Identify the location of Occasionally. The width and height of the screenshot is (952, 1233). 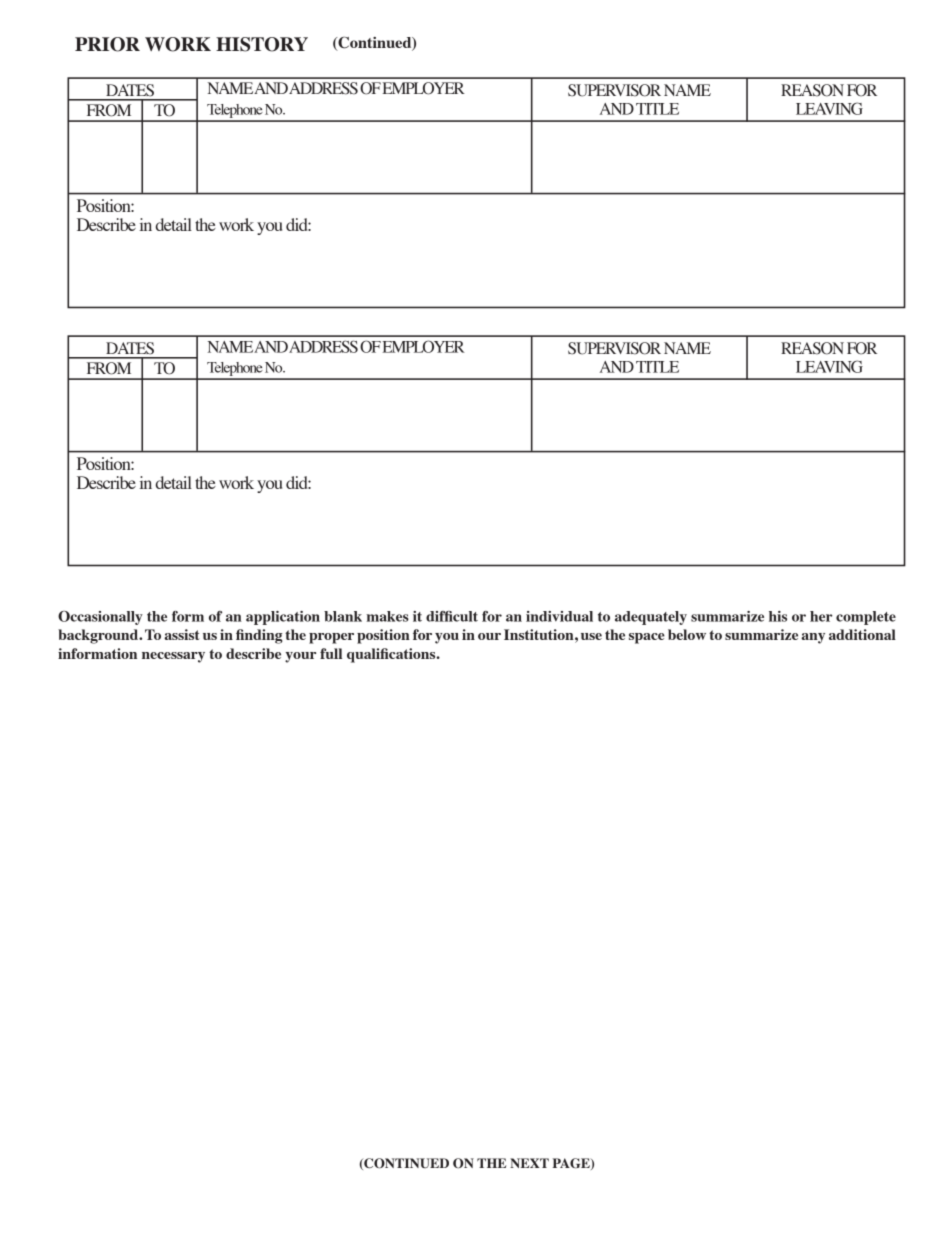
(100, 618).
